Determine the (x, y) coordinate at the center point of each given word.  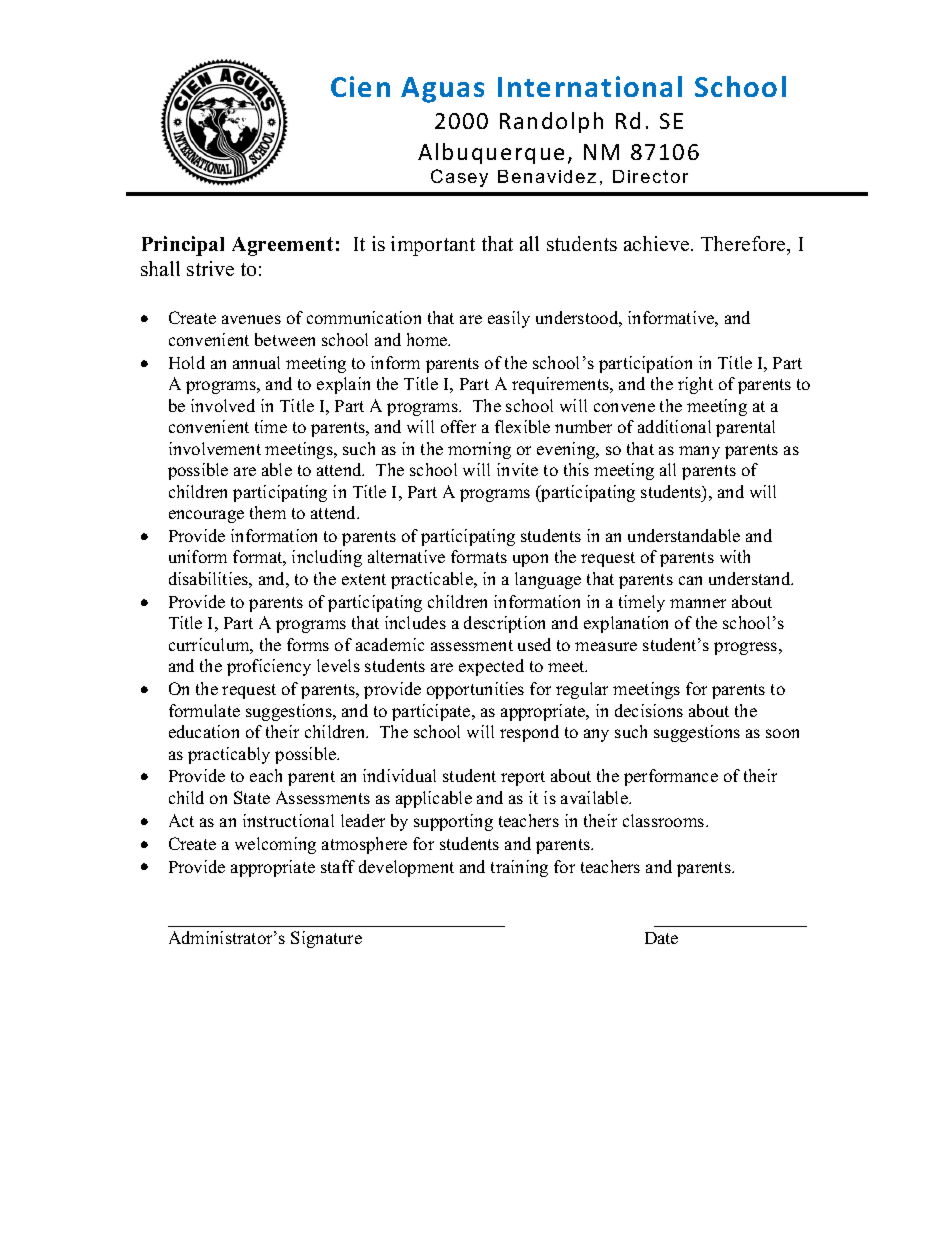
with (735, 556)
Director (650, 176)
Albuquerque (491, 153)
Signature (326, 939)
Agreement (282, 246)
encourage (206, 516)
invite (517, 469)
